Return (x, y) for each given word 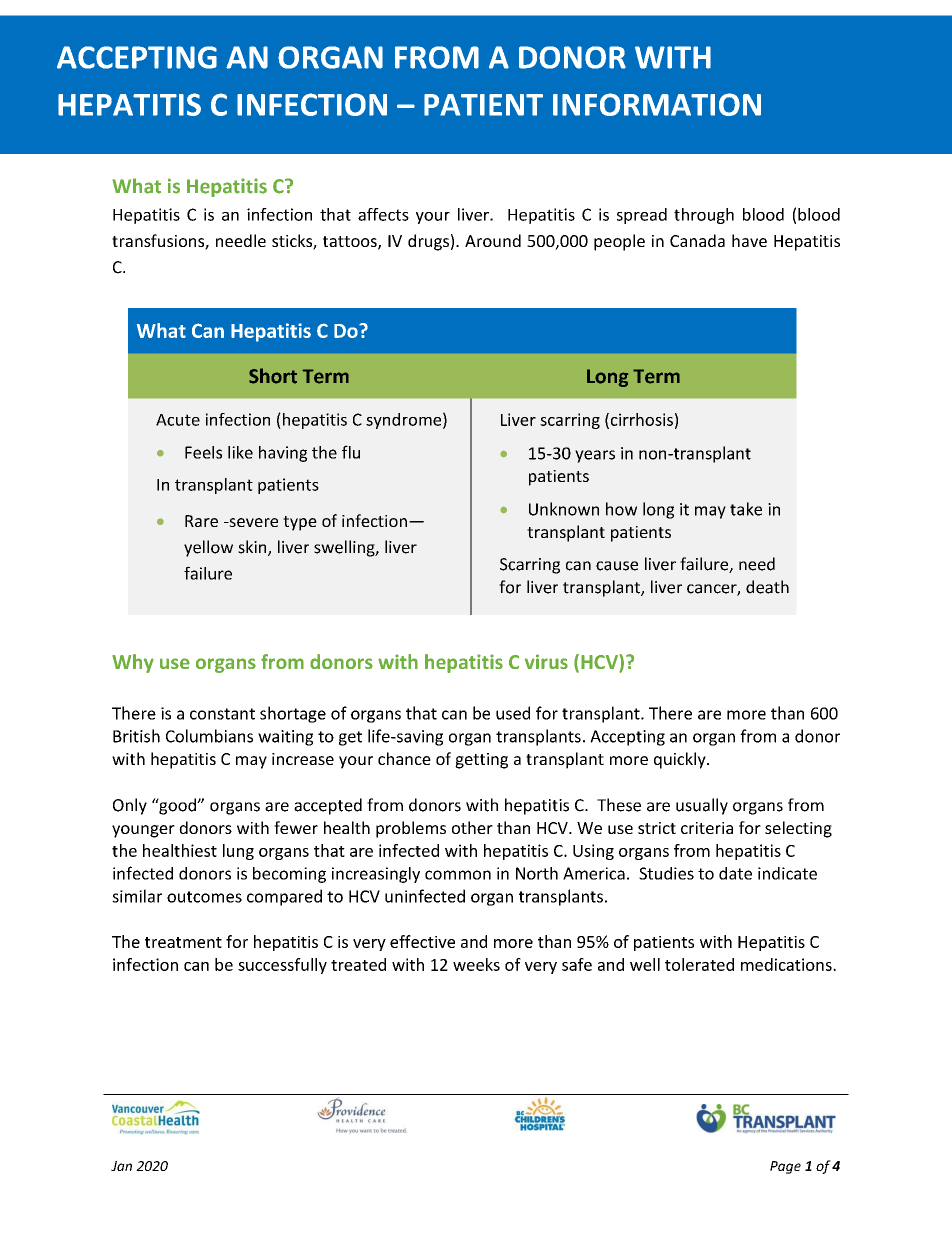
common (458, 875)
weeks (476, 964)
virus (546, 661)
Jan (121, 1166)
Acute (178, 420)
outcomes (204, 897)
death (767, 587)
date (735, 873)
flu (351, 452)
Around (493, 240)
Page (785, 1167)
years (595, 456)
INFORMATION (657, 104)
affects (383, 214)
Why (133, 663)
